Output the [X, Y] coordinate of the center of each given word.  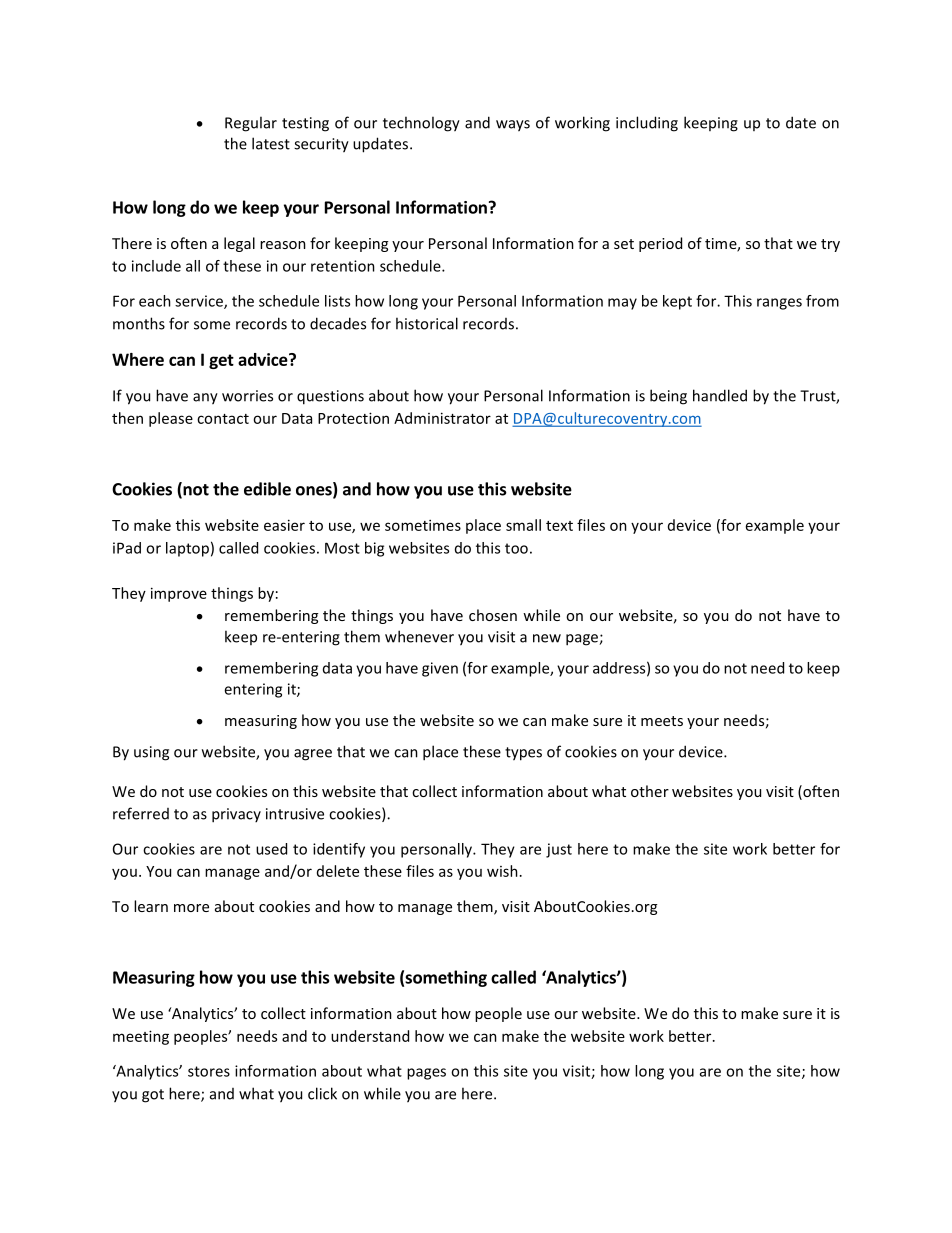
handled [720, 395]
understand [370, 1036]
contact [223, 419]
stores [209, 1071]
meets [662, 721]
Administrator [442, 418]
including [647, 124]
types [523, 754]
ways [513, 126]
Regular [251, 124]
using [151, 753]
